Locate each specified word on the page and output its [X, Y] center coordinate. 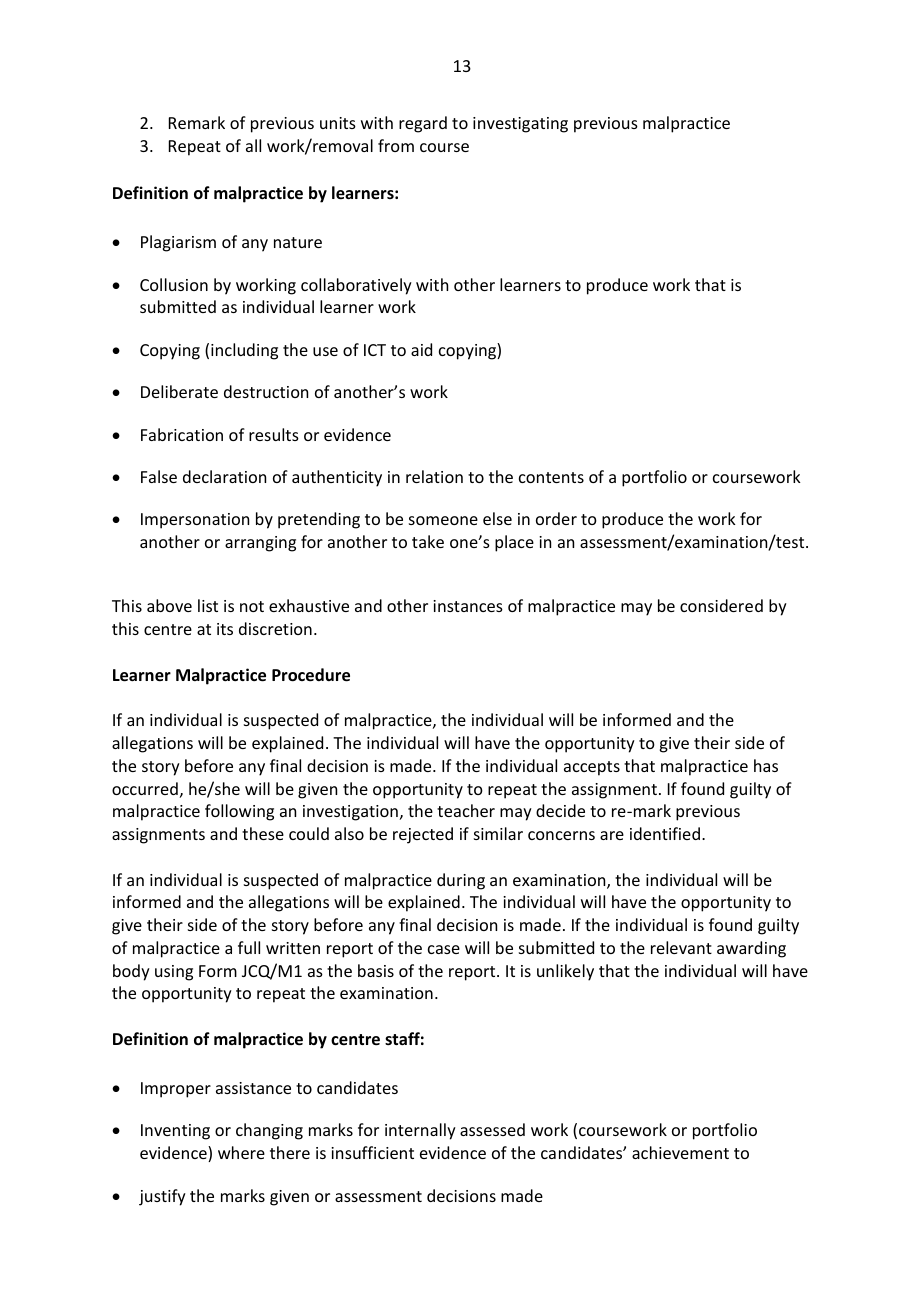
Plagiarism [178, 243]
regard [423, 124]
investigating [520, 125]
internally [420, 1131]
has [766, 765]
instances [468, 606]
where [241, 1152]
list [208, 605]
